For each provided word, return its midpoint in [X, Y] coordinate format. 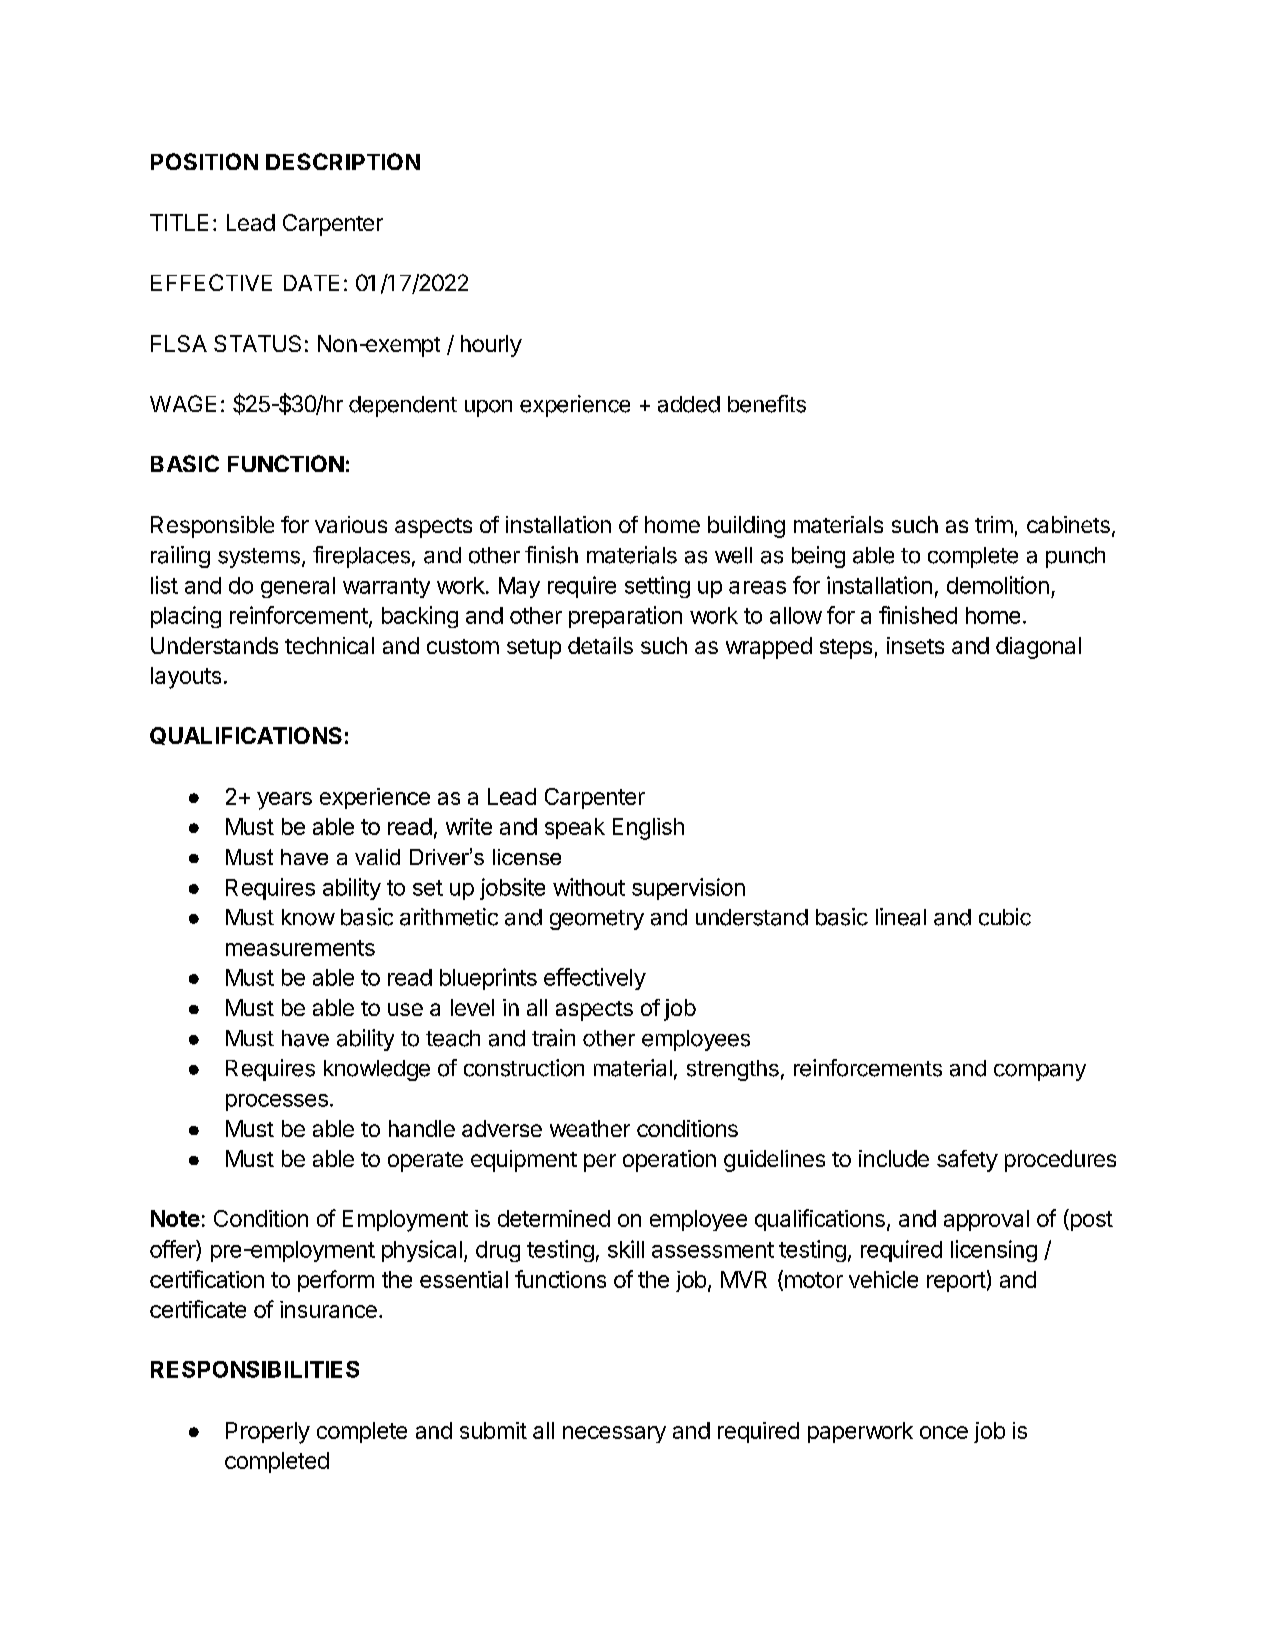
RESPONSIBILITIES [255, 1369]
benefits [767, 404]
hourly [491, 346]
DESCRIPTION [343, 161]
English [648, 829]
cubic [1005, 917]
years [284, 801]
